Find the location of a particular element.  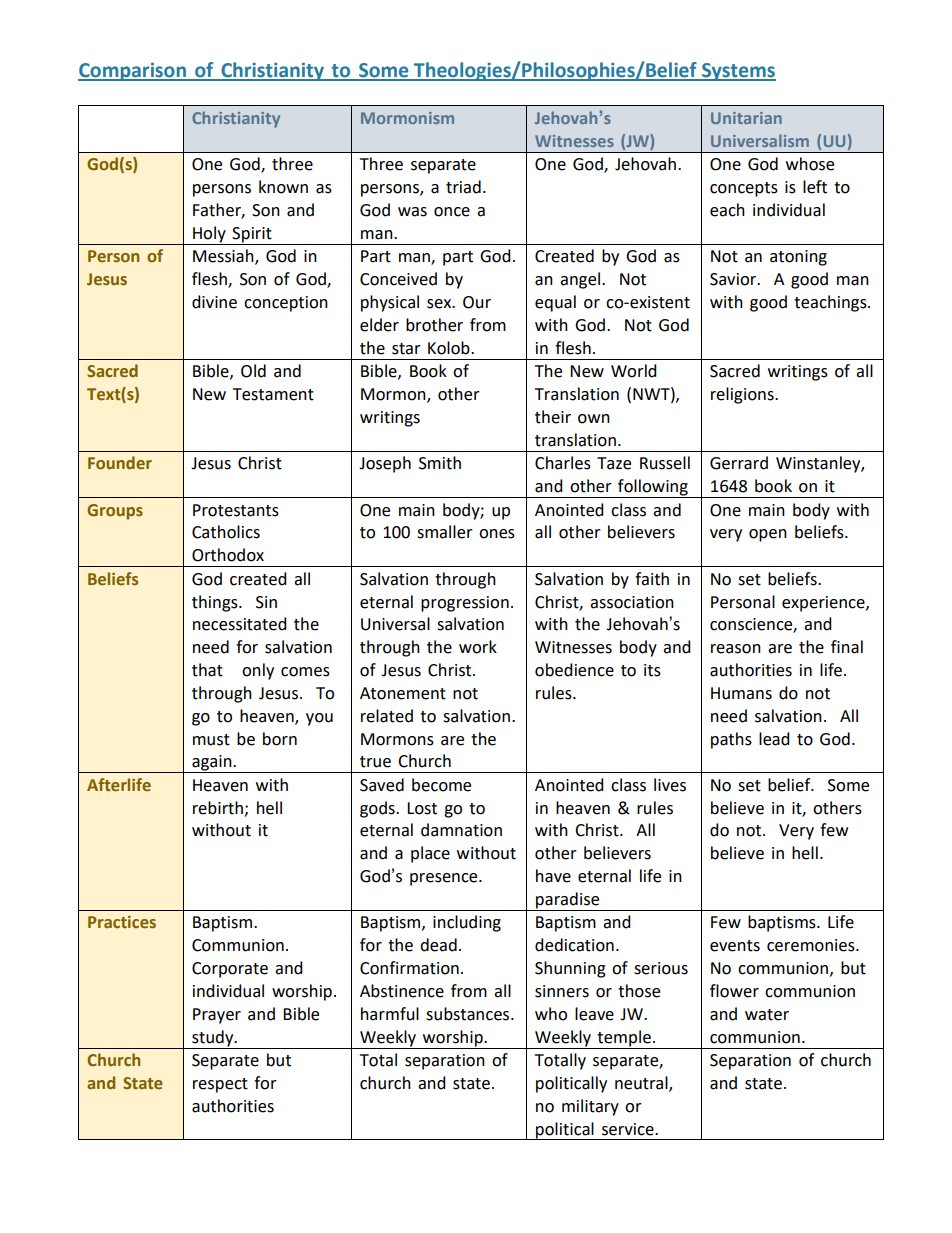

Our is located at coordinates (477, 302).
